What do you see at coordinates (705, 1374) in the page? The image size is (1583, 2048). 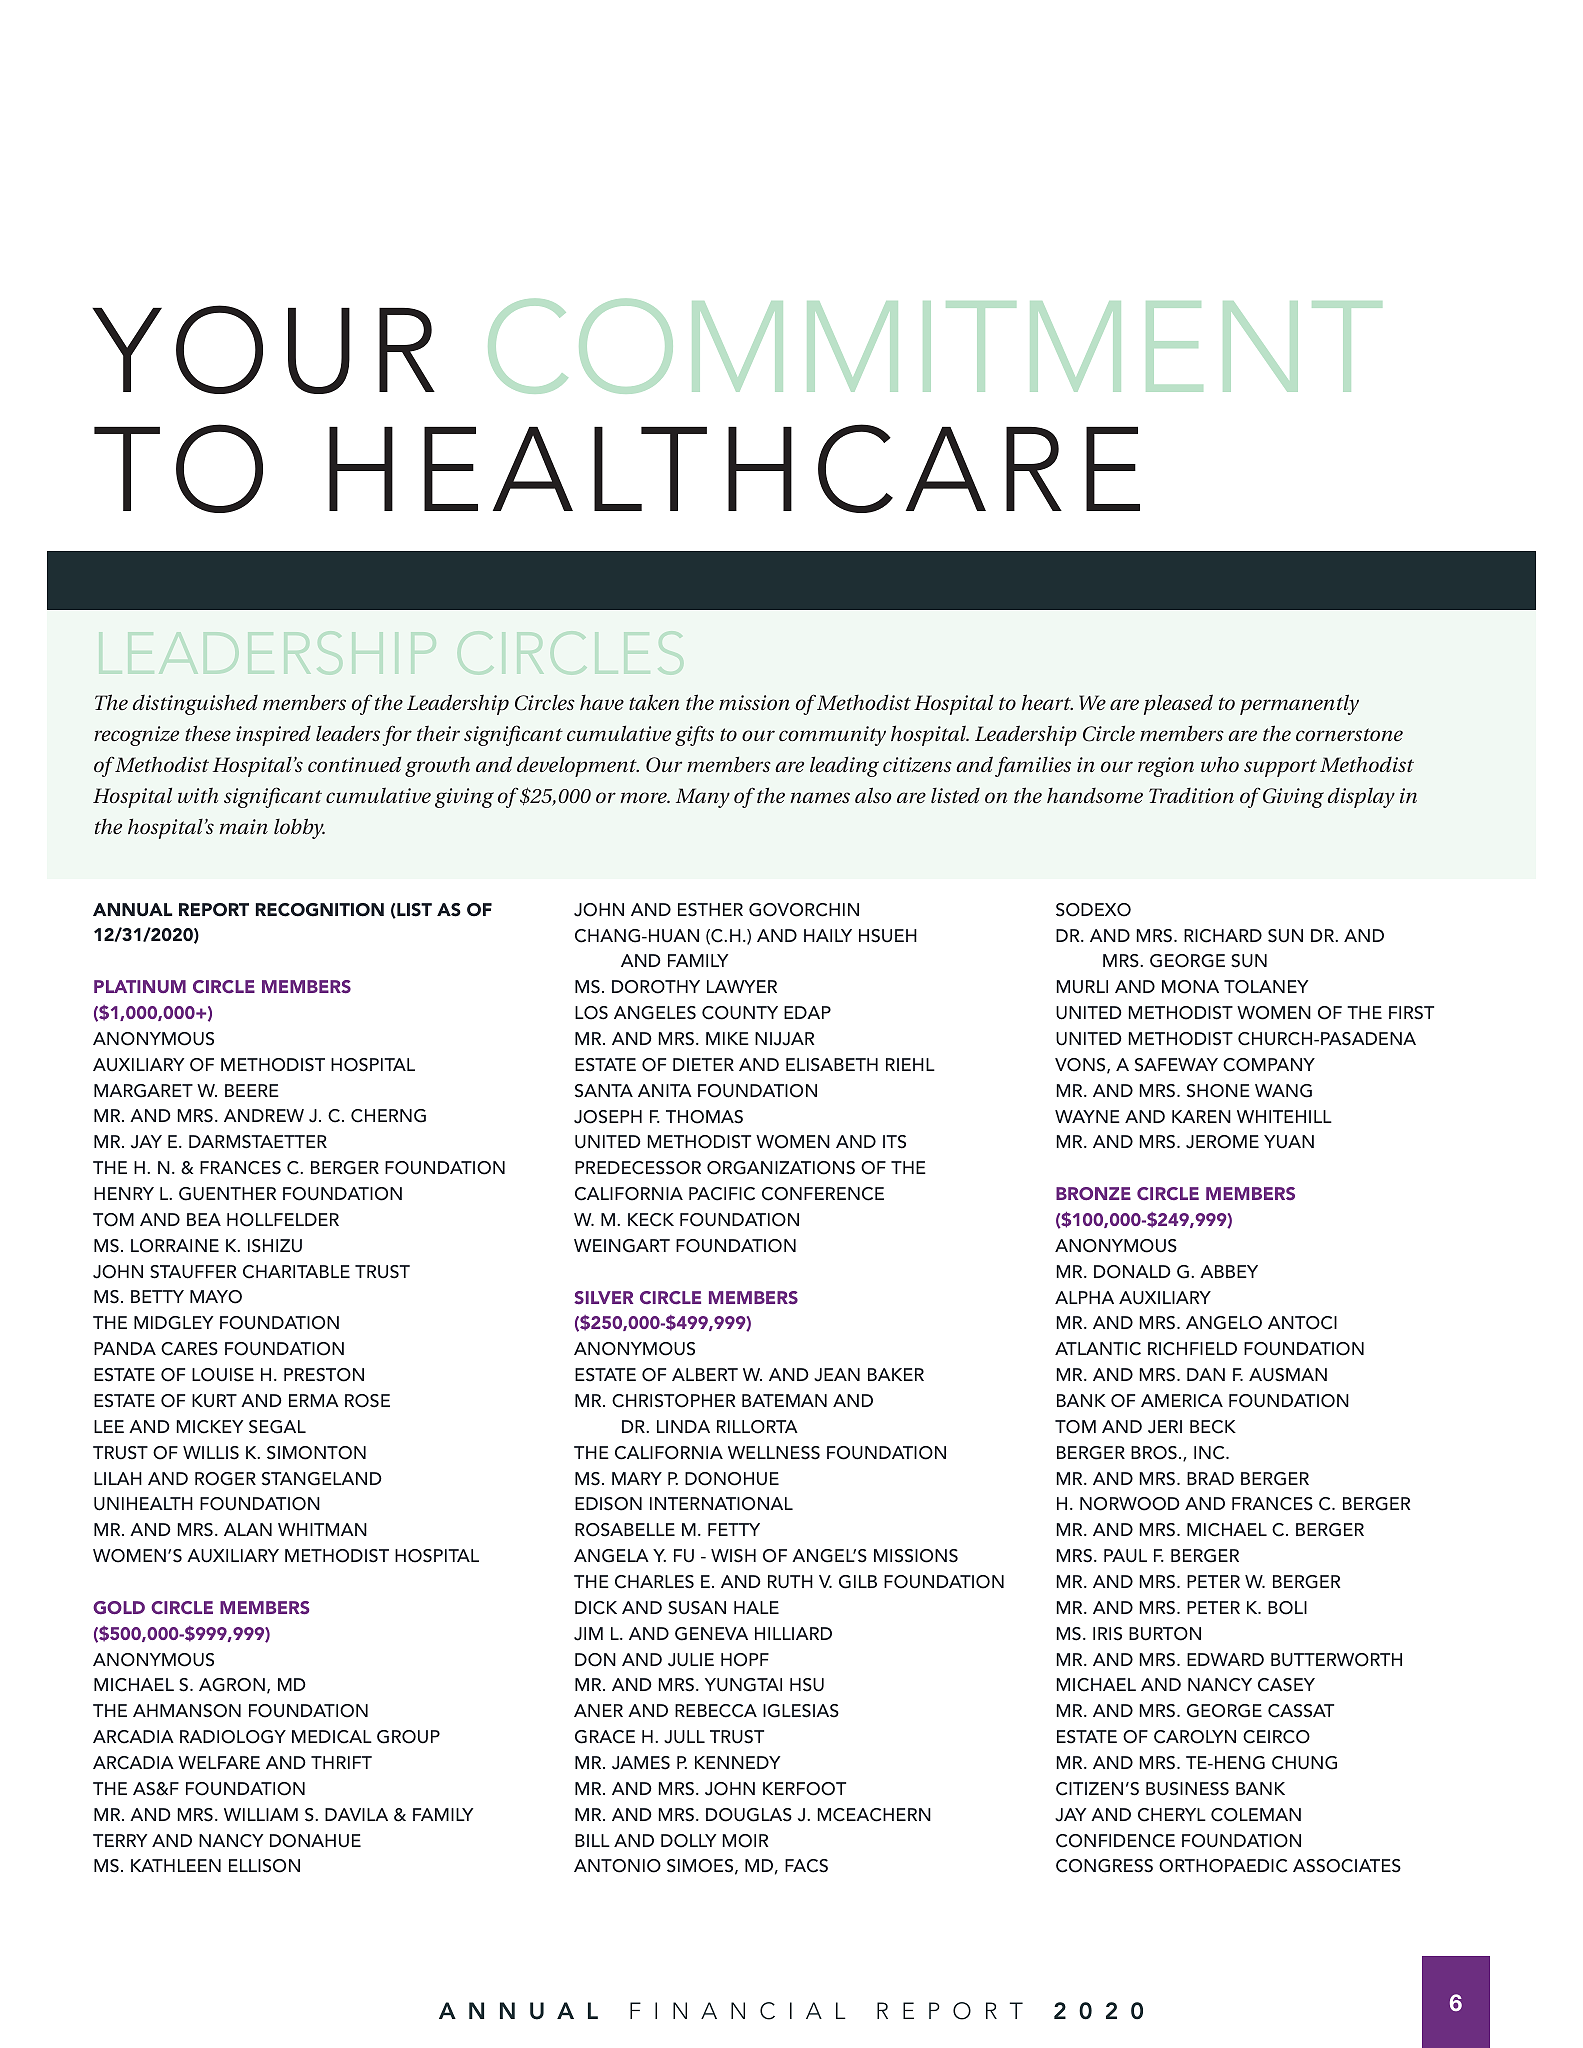 I see `ALBERT` at bounding box center [705, 1374].
